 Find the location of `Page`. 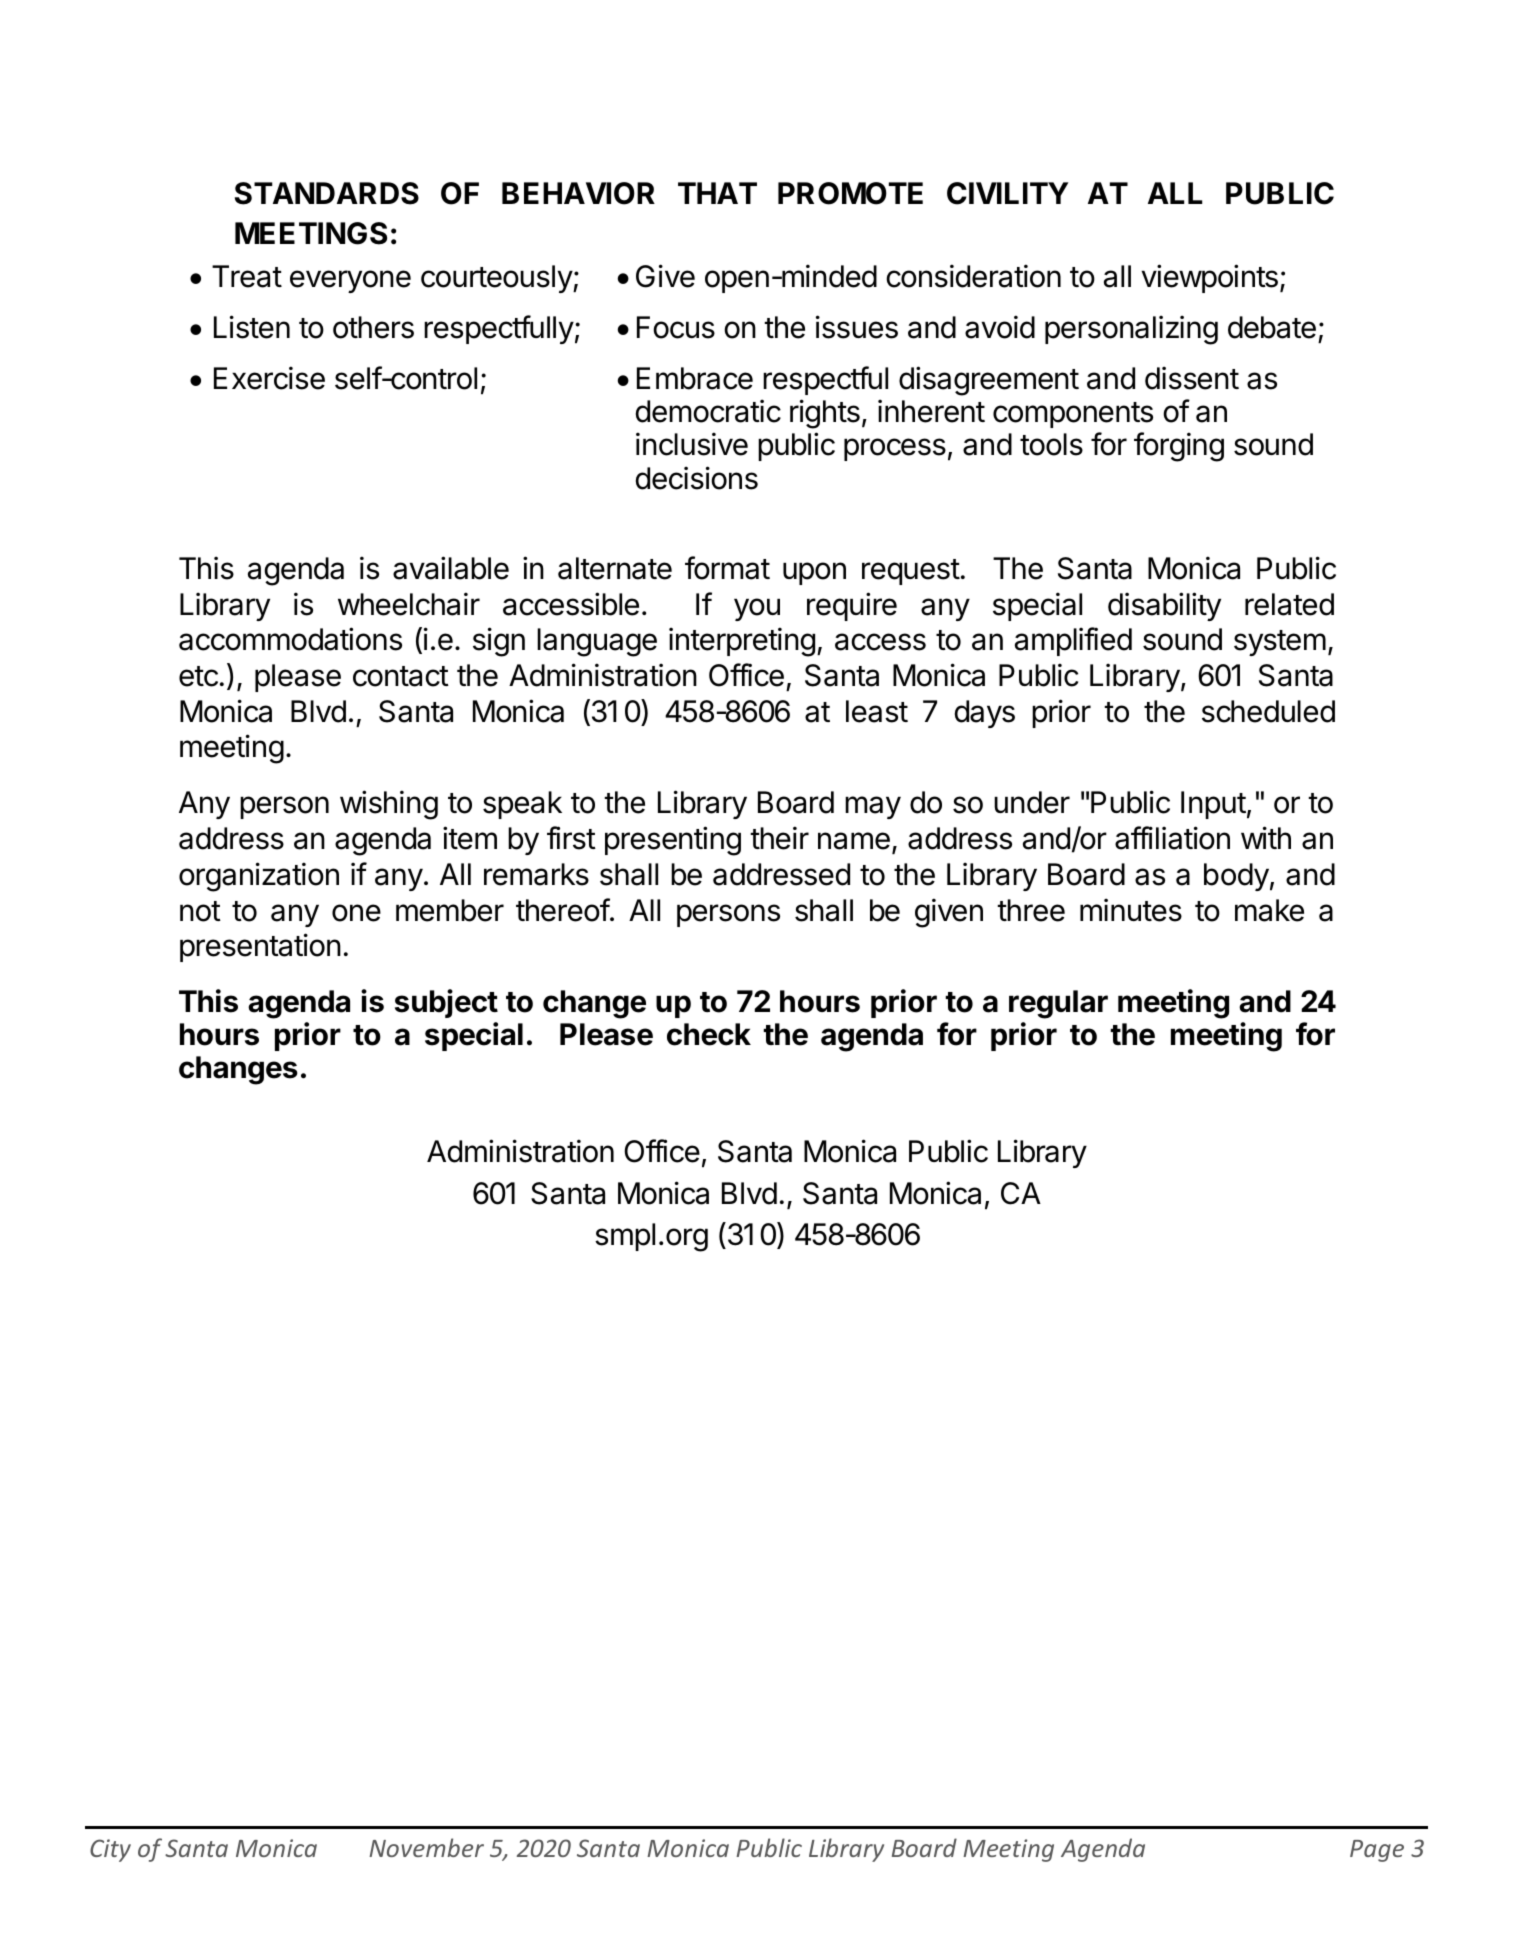

Page is located at coordinates (1377, 1851).
